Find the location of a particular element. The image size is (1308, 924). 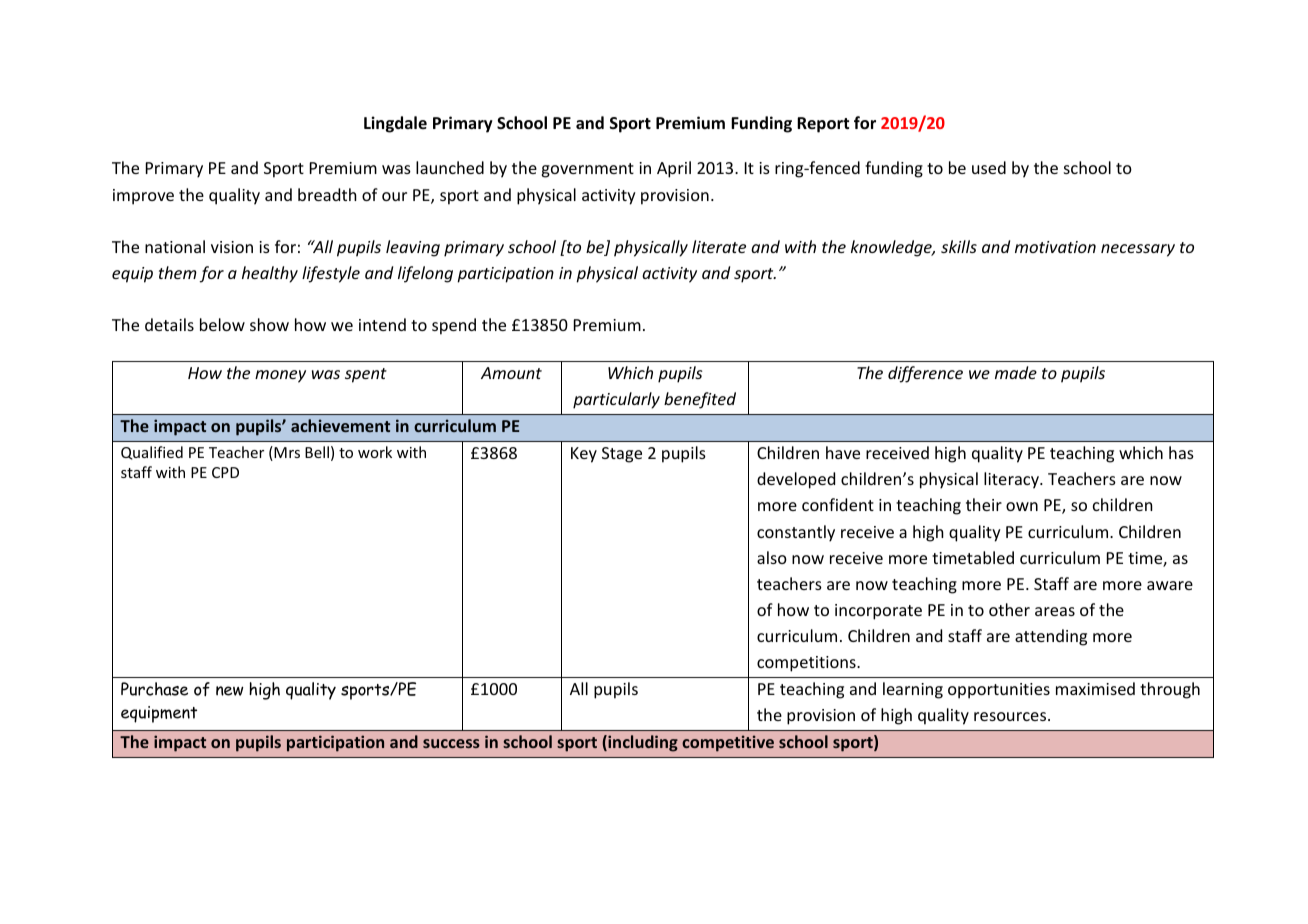

literacy is located at coordinates (1012, 480).
